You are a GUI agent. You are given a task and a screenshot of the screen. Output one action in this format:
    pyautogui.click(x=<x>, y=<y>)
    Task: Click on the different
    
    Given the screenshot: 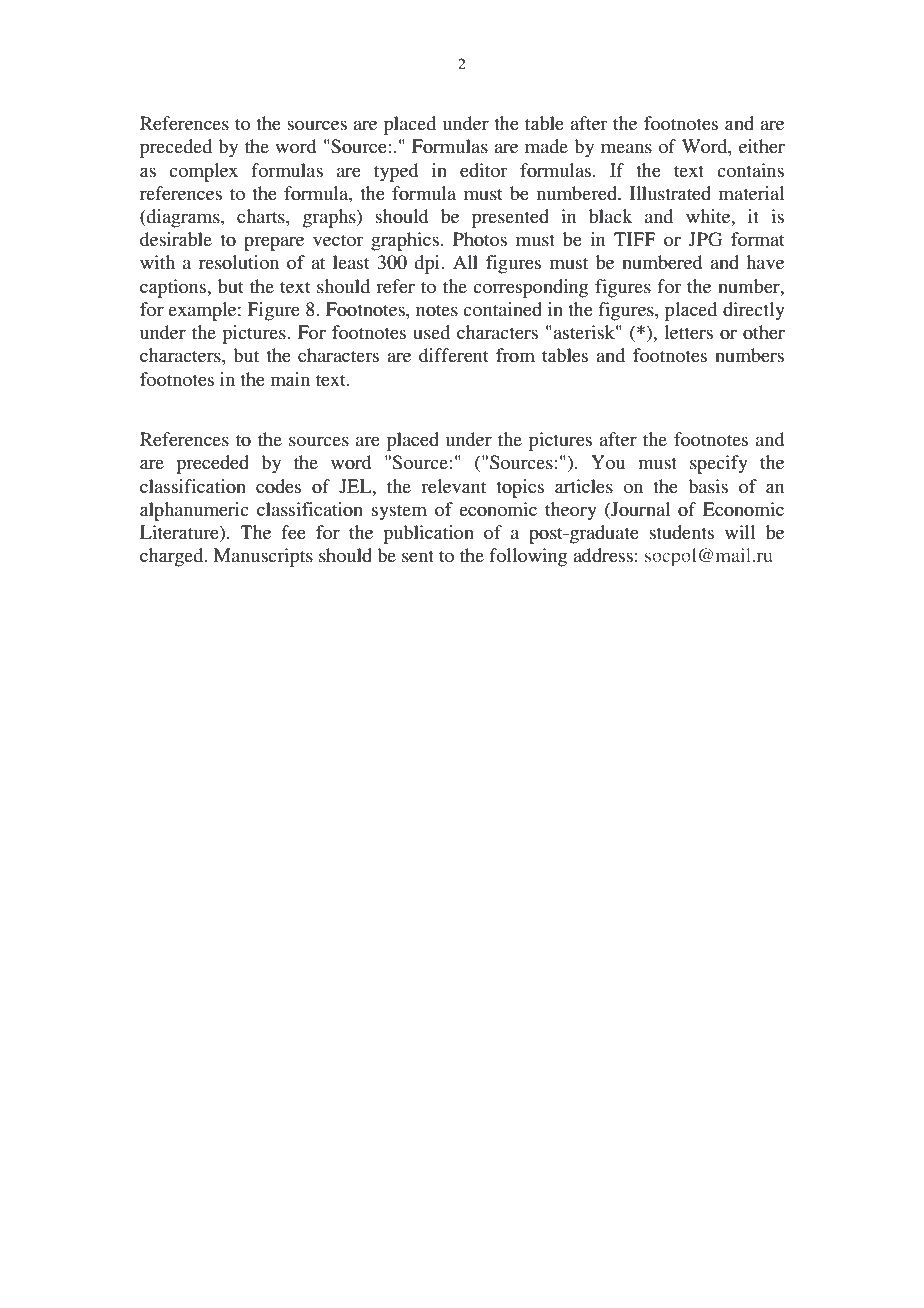 What is the action you would take?
    pyautogui.click(x=453, y=355)
